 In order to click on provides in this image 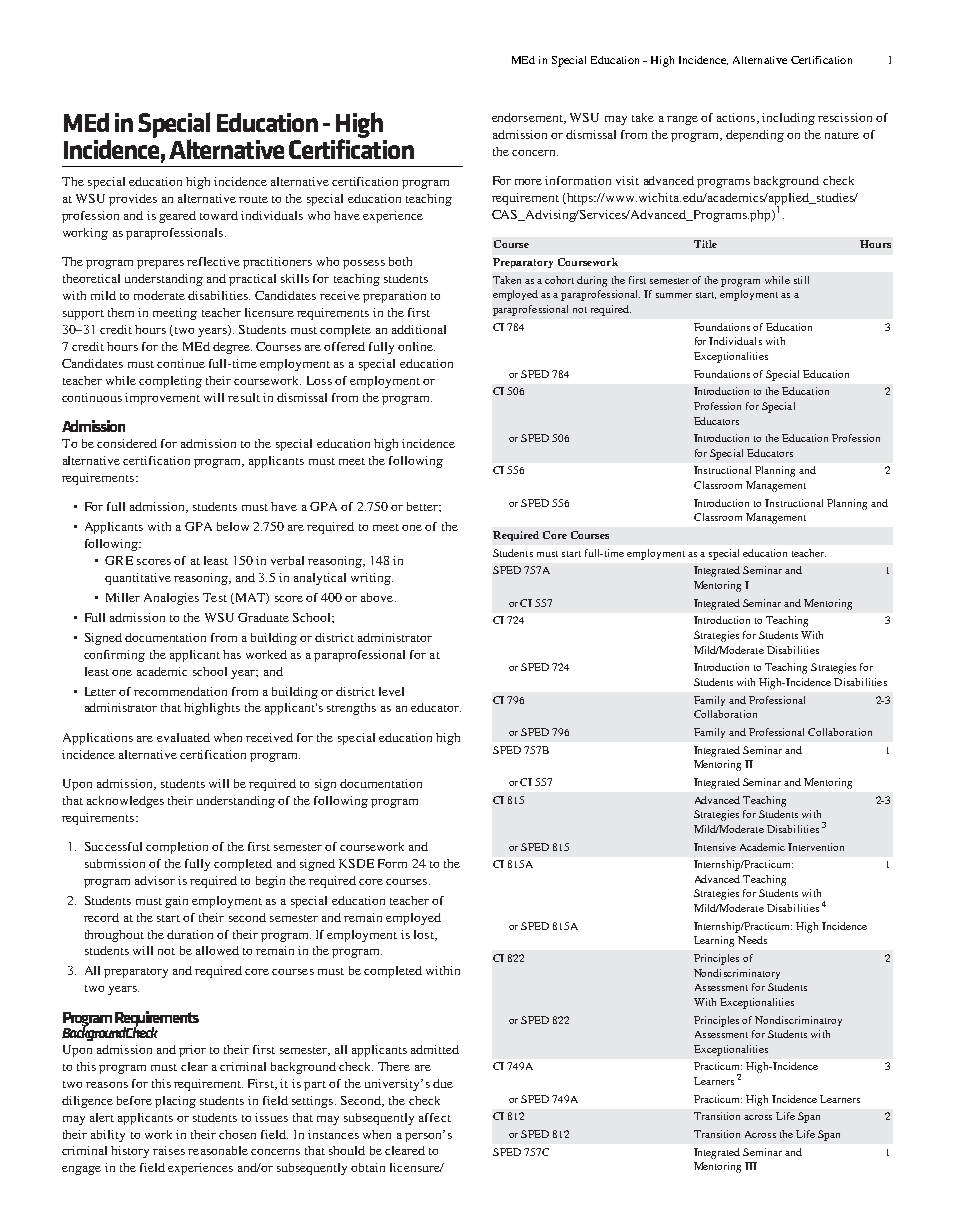, I will do `click(133, 200)`.
